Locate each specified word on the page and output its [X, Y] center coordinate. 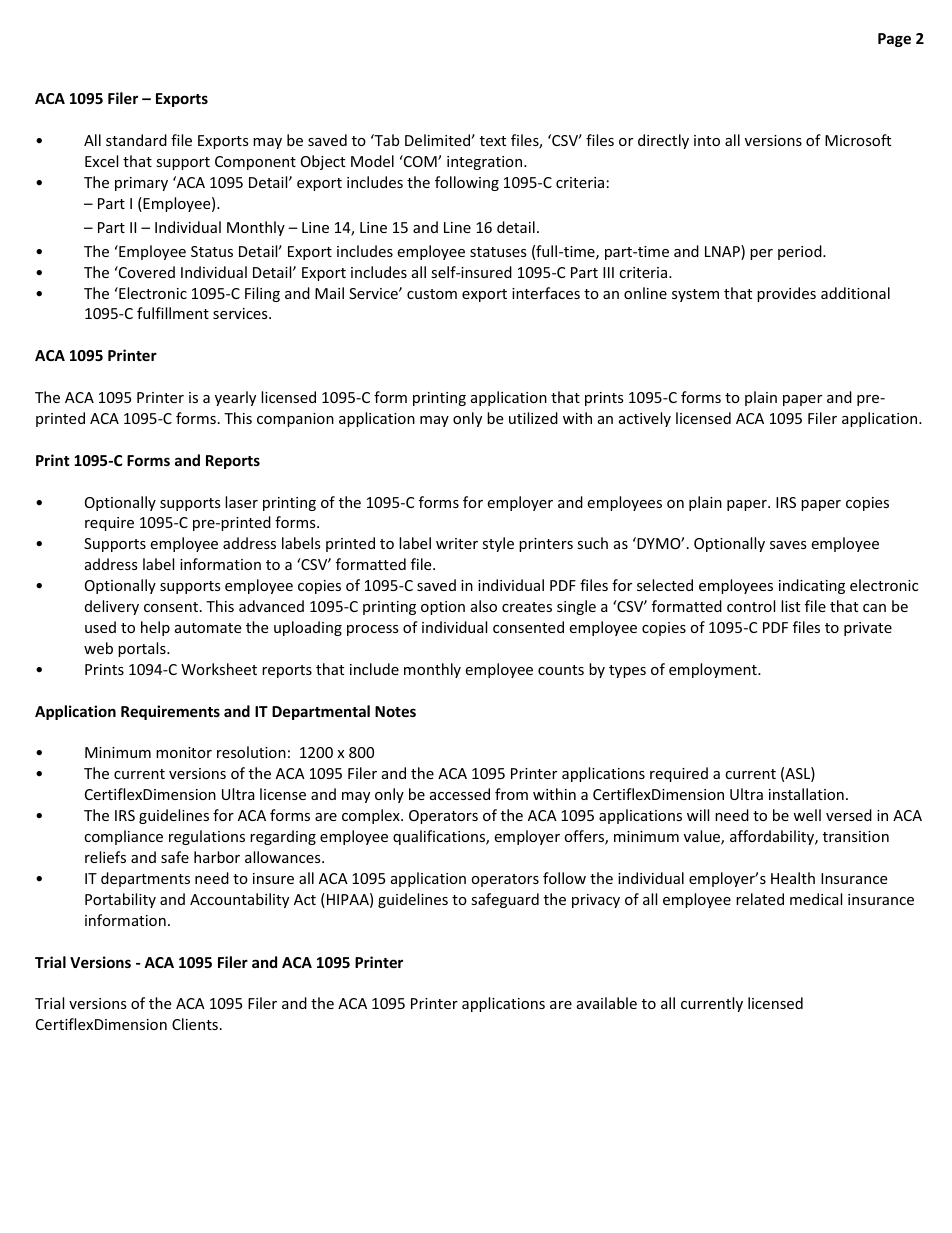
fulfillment [173, 313]
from [511, 794]
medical [816, 899]
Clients [195, 1024]
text [493, 141]
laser [241, 502]
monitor [184, 752]
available [607, 1003]
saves [788, 545]
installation [806, 794]
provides [786, 294]
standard [136, 140]
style [498, 544]
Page [894, 40]
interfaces [546, 293]
